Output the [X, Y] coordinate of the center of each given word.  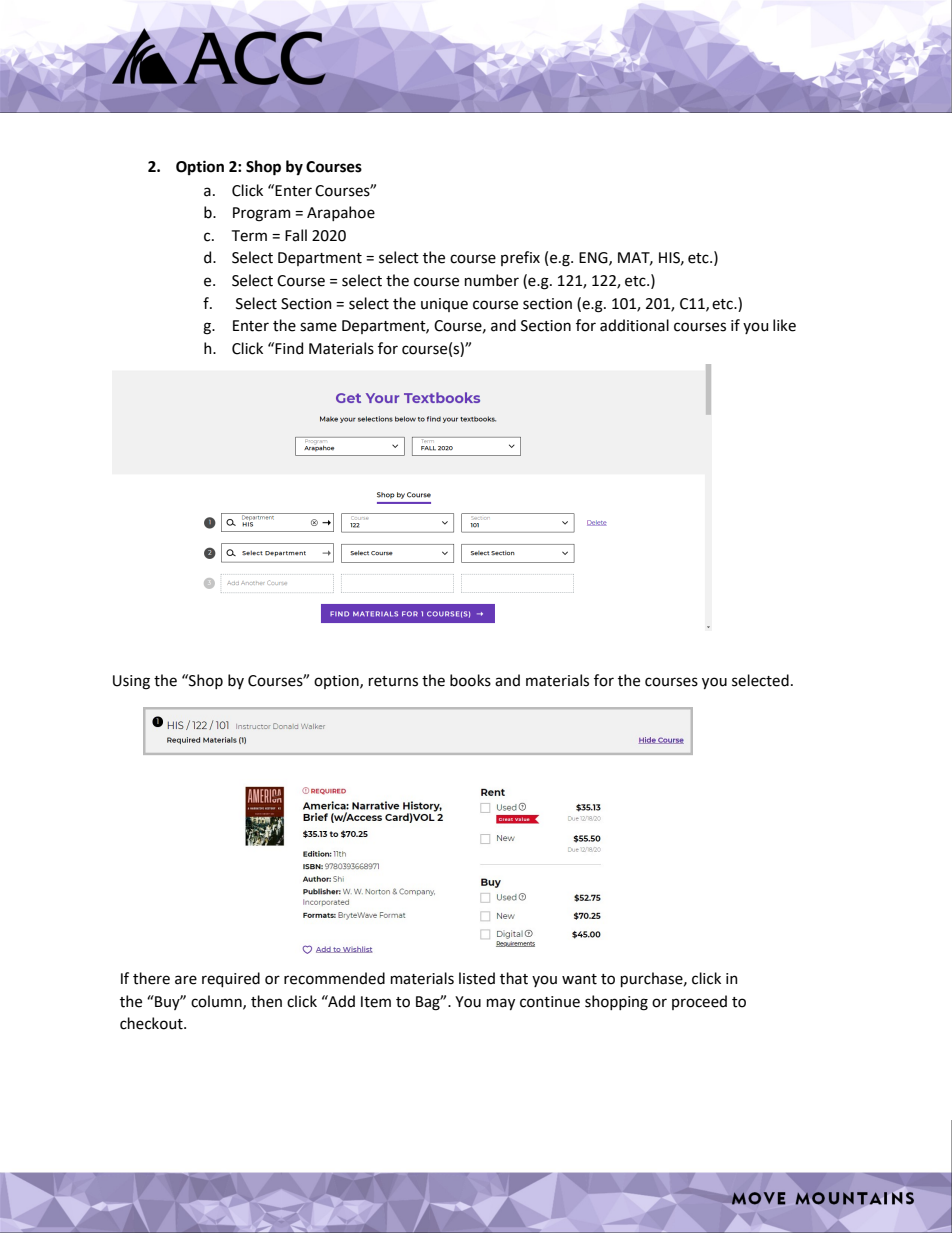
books [470, 680]
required [231, 979]
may [501, 1004]
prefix [520, 258]
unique [444, 305]
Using [131, 682]
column [217, 1002]
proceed [699, 1002]
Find [289, 348]
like [784, 325]
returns [393, 681]
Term [249, 236]
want [579, 979]
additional [634, 325]
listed [477, 978]
